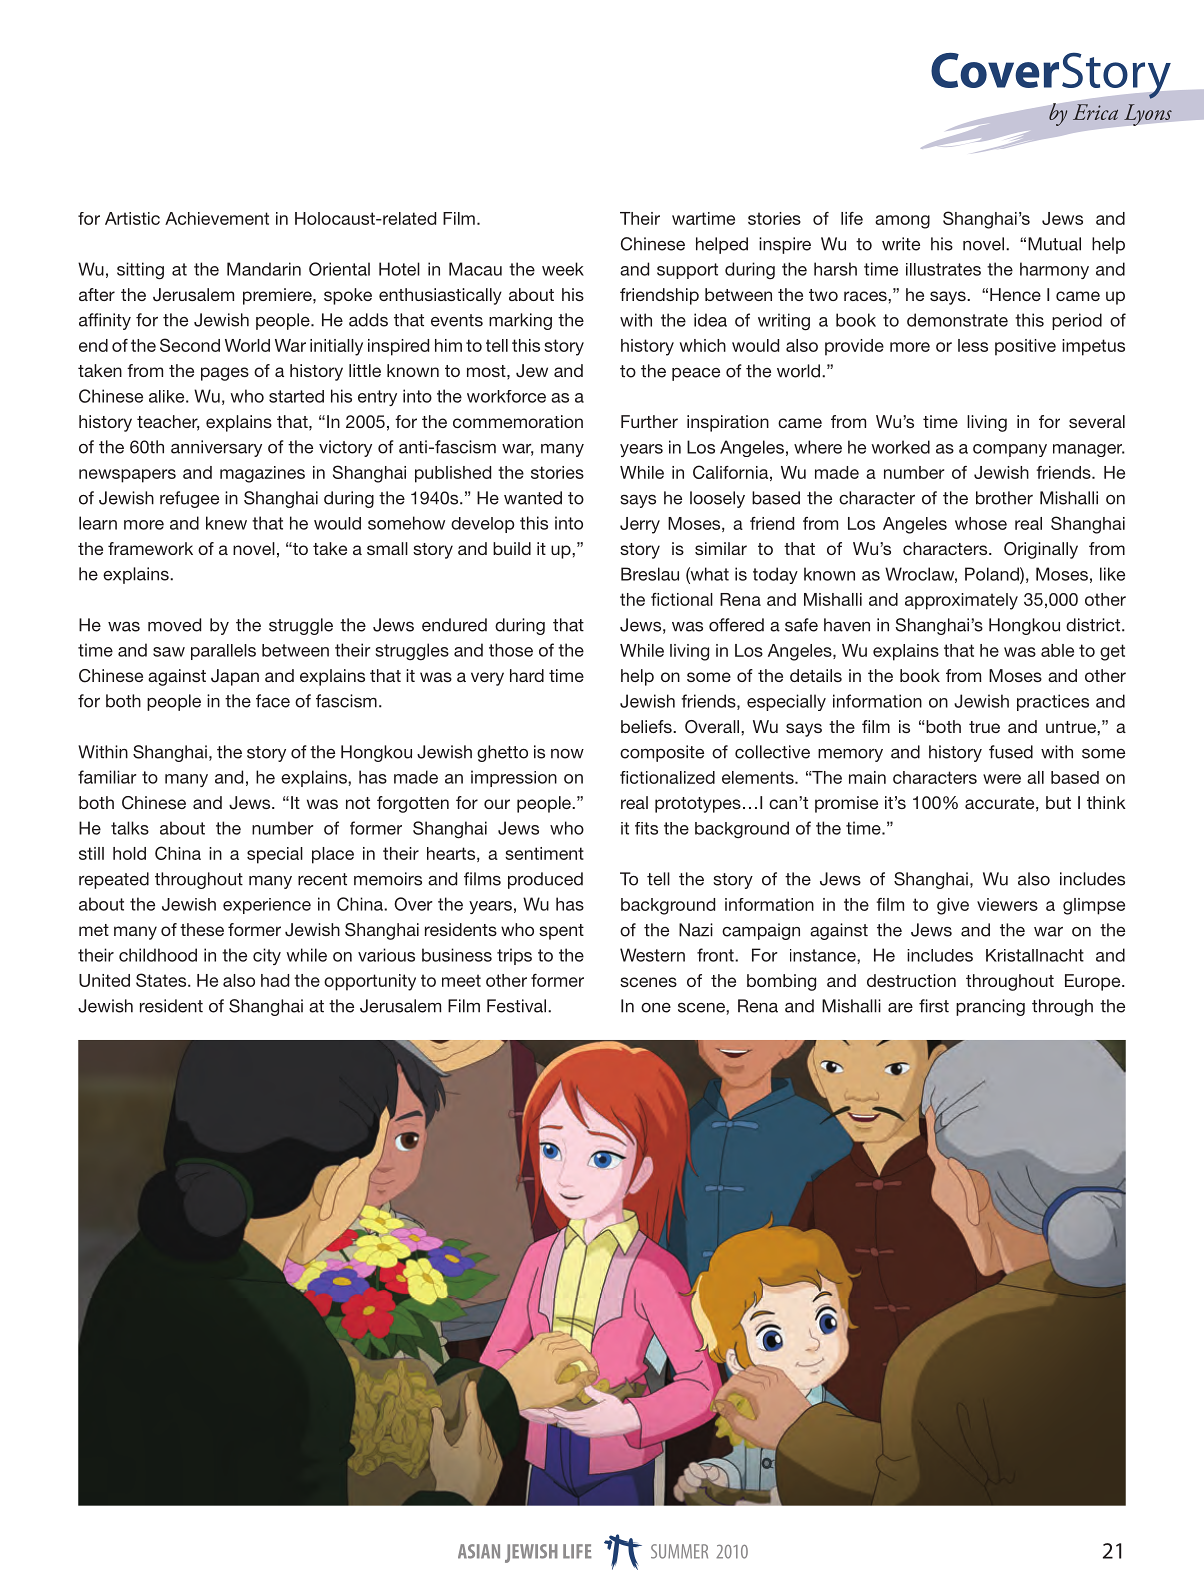  Describe the element at coordinates (990, 1007) in the screenshot. I see `prancing` at that location.
